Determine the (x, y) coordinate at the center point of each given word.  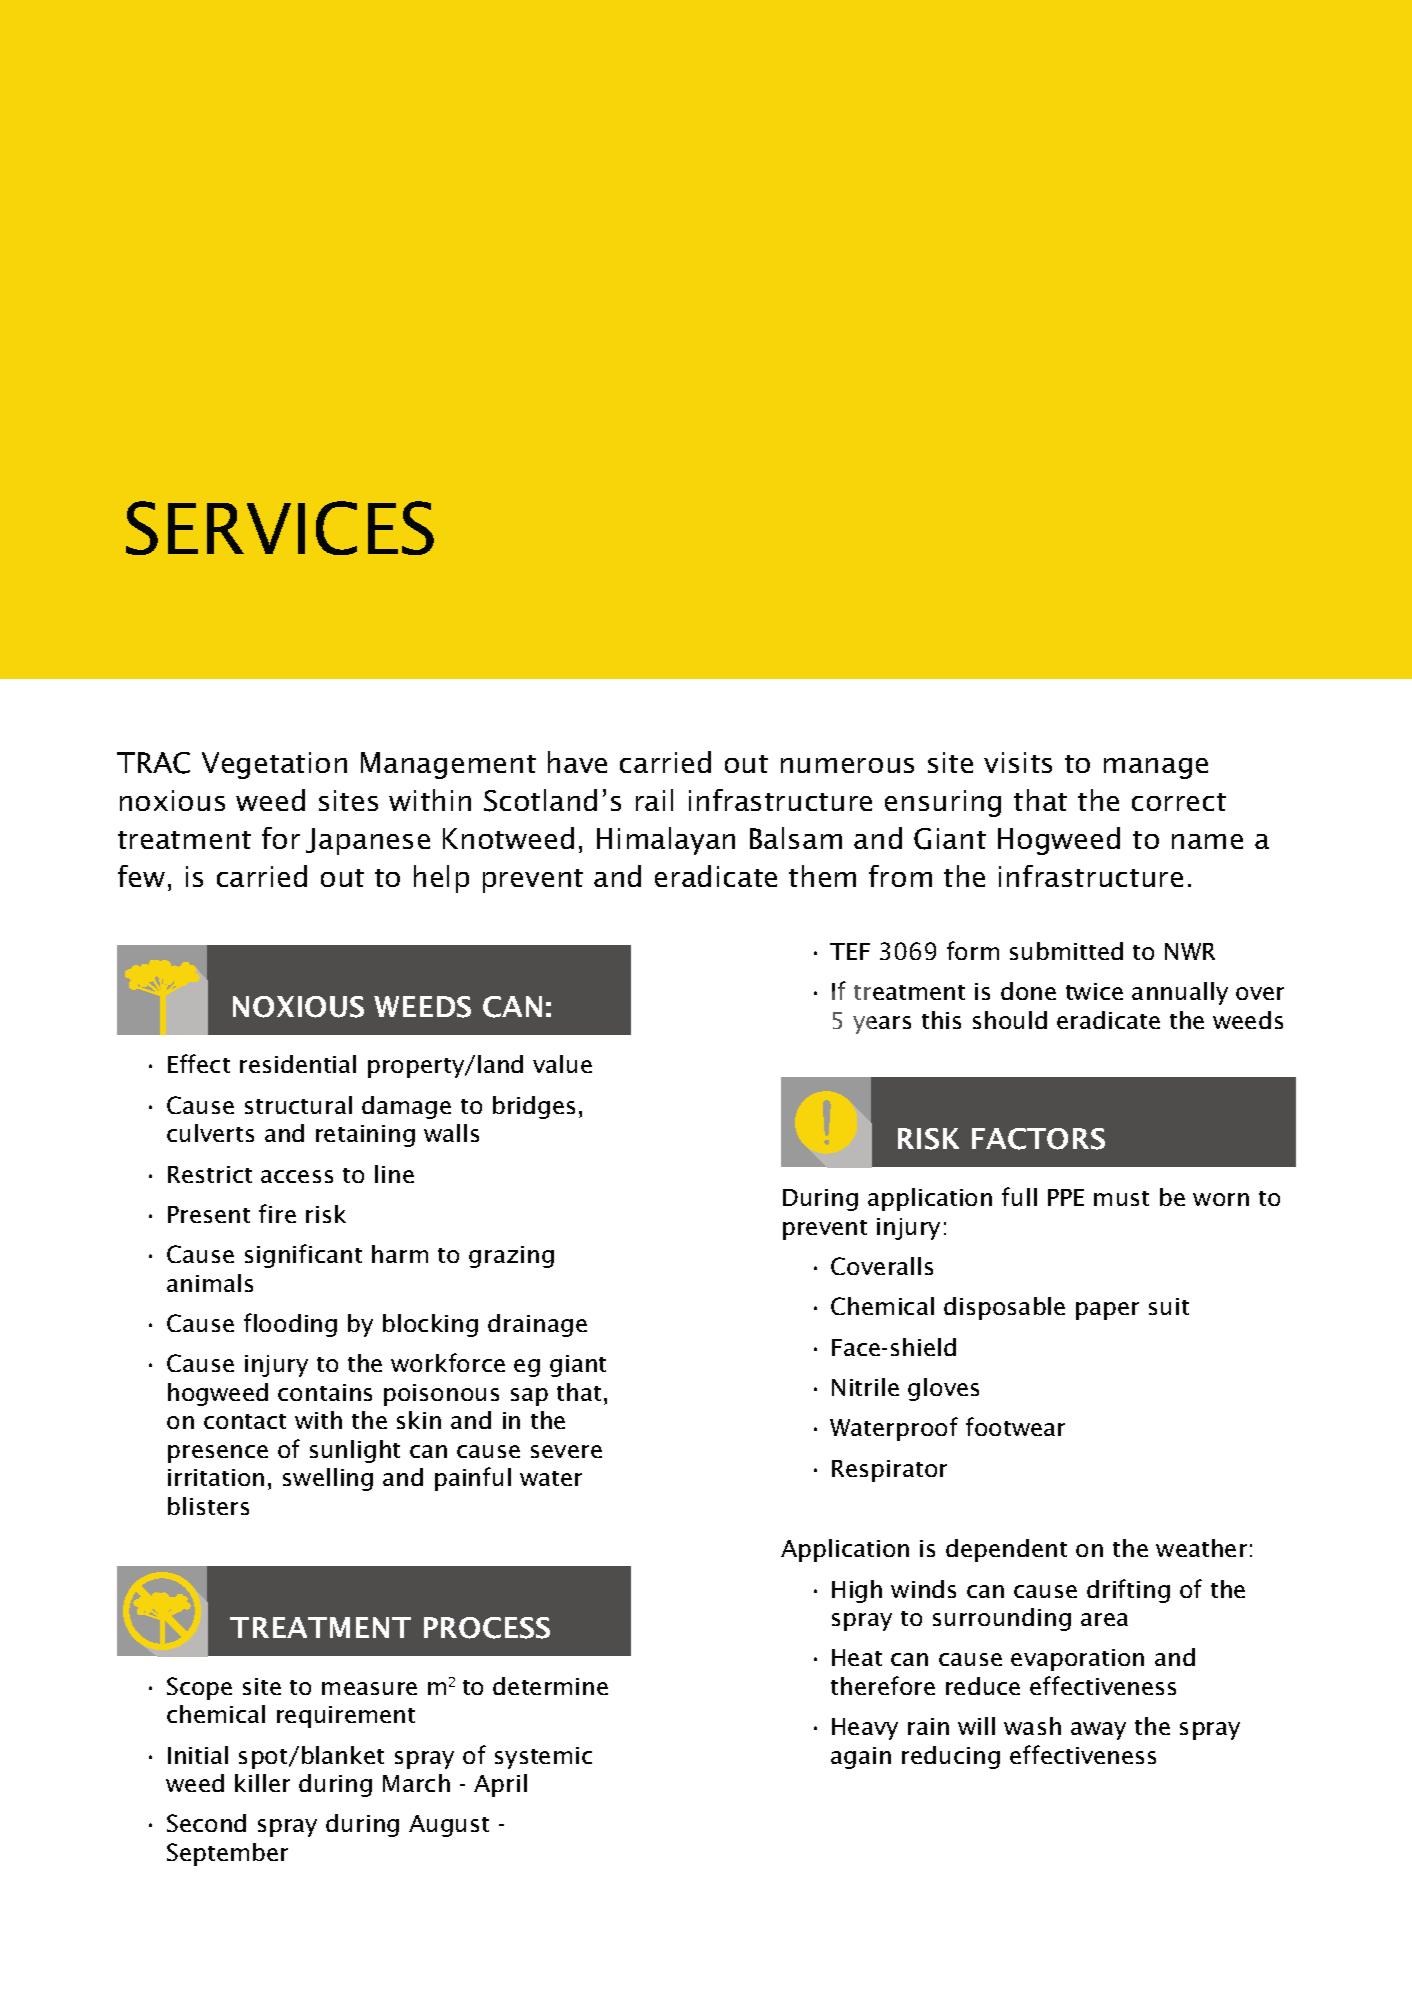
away (1098, 1731)
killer (262, 1783)
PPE (1066, 1197)
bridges (534, 1107)
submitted (1066, 951)
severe (566, 1451)
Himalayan (666, 841)
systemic (543, 1758)
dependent (1006, 1550)
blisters (208, 1506)
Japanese (368, 841)
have (577, 762)
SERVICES (280, 528)
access (297, 1176)
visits (1018, 762)
